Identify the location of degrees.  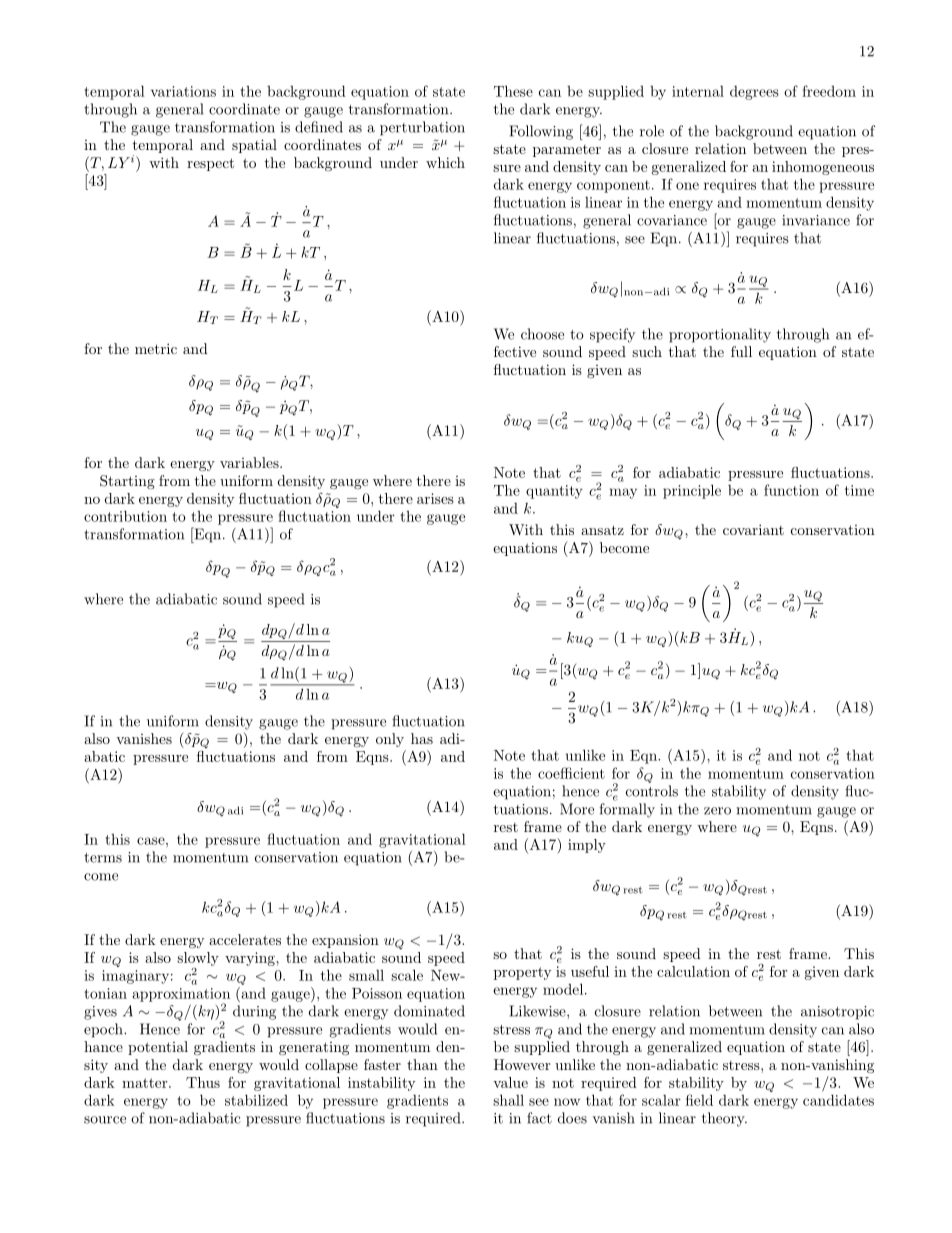
(754, 93).
